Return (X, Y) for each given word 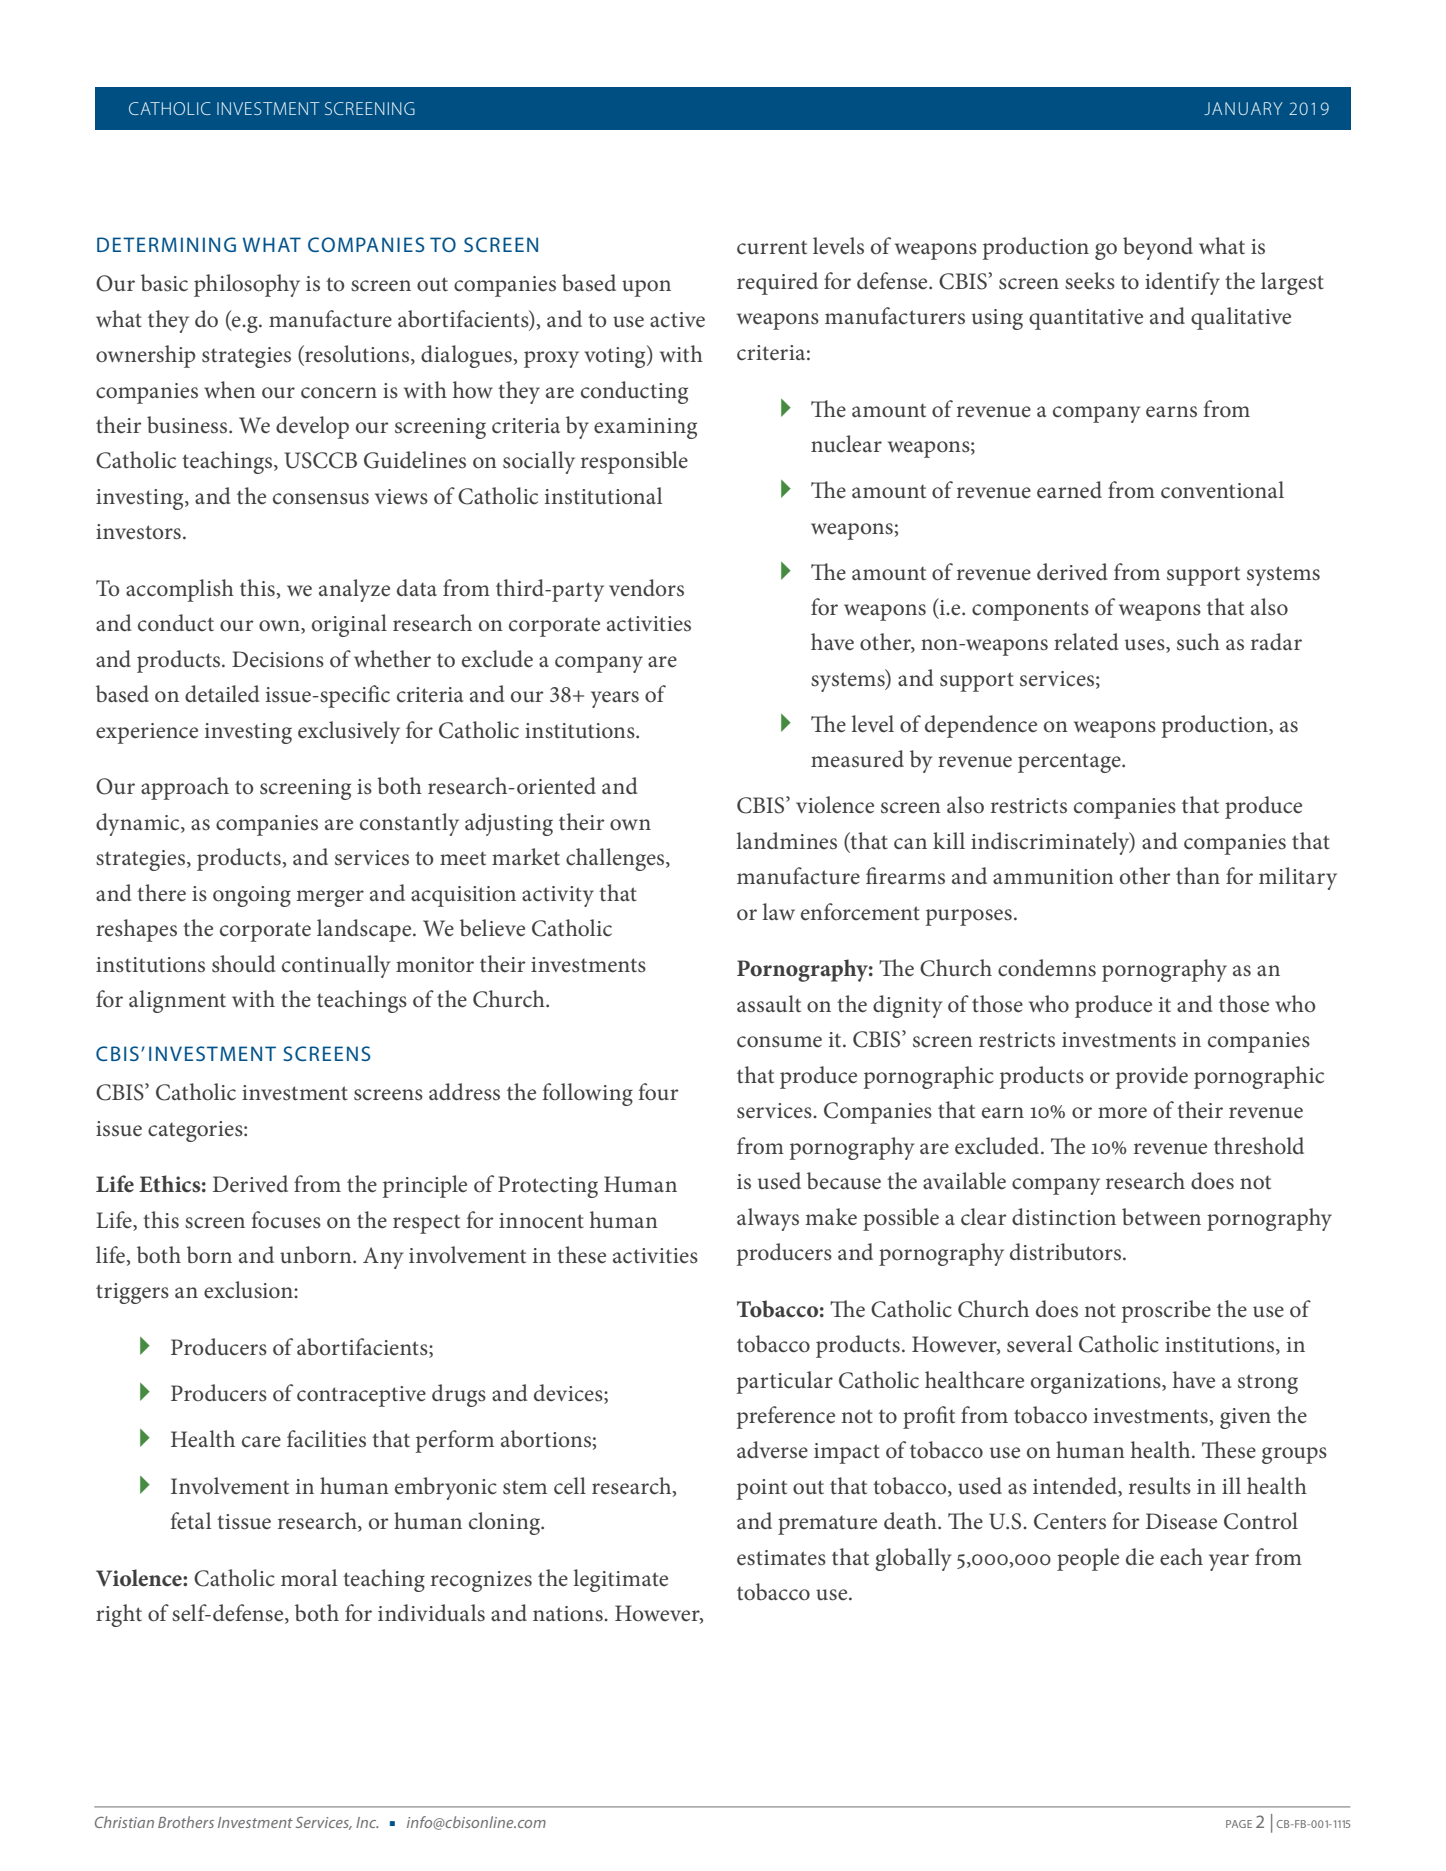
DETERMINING (166, 244)
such (1198, 642)
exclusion (249, 1290)
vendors (646, 588)
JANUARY (1243, 108)
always (768, 1219)
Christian (124, 1822)
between (1161, 1217)
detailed (222, 694)
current (772, 248)
